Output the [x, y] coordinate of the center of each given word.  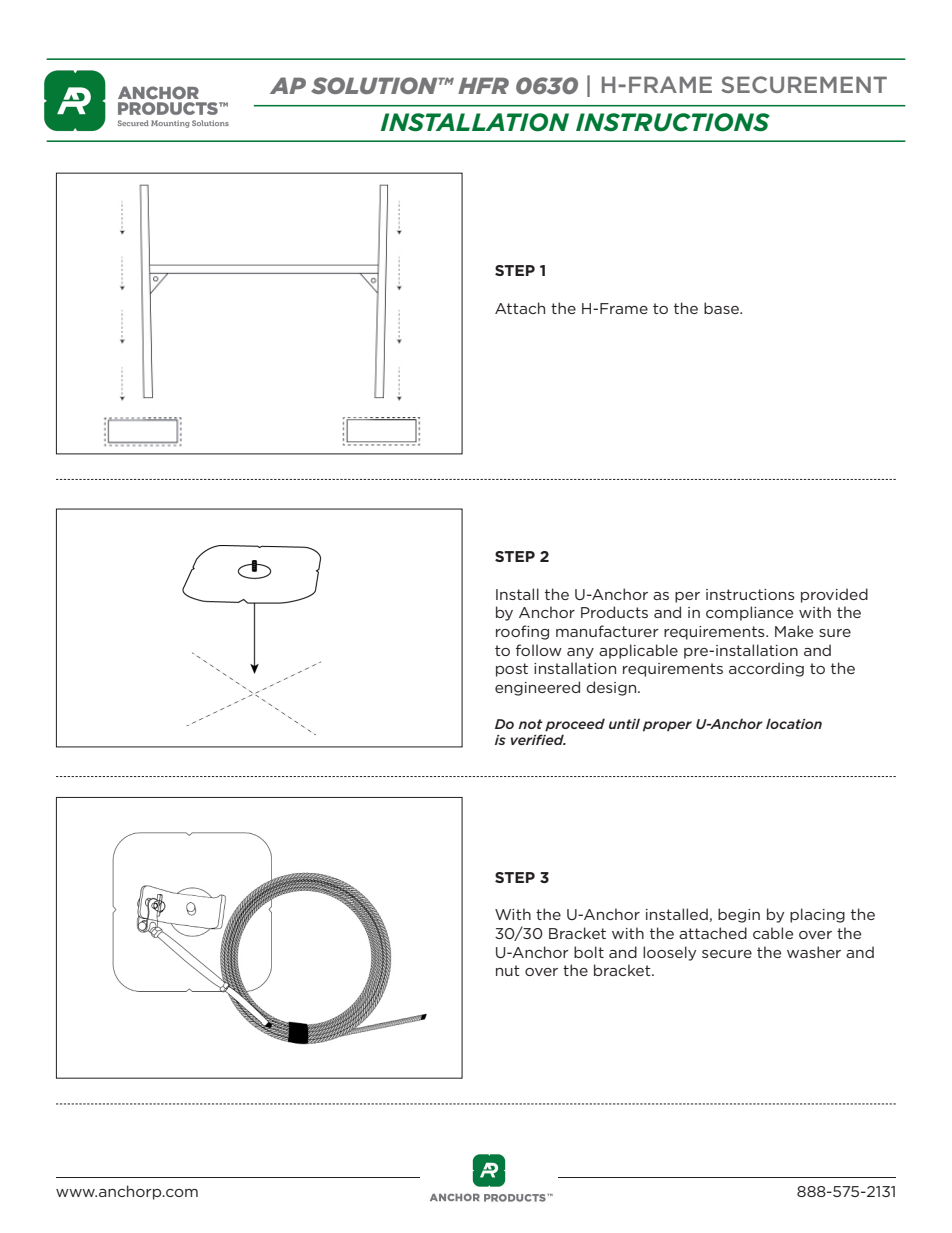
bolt [589, 952]
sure [835, 633]
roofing [522, 632]
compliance [749, 613]
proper [667, 726]
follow [539, 650]
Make [794, 631]
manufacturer [607, 631]
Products [614, 612]
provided [834, 595]
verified [538, 739]
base [722, 308]
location [794, 723]
